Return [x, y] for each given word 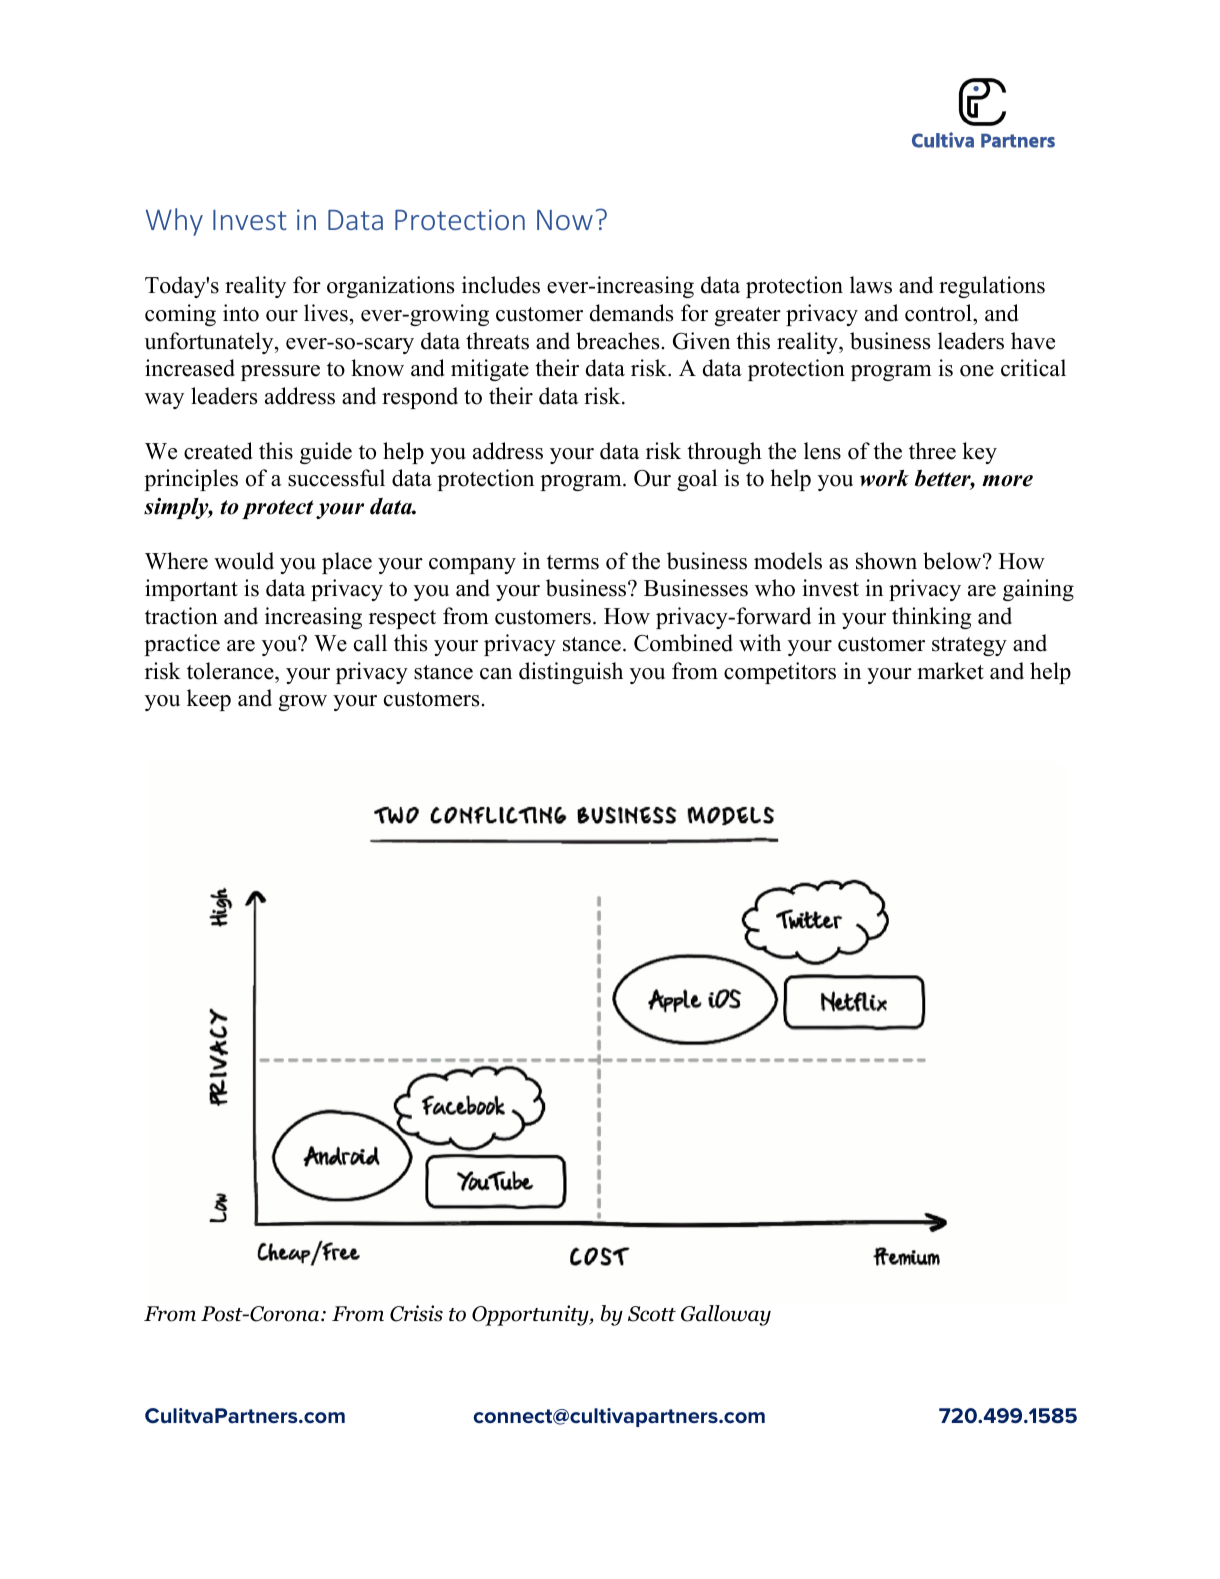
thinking [931, 618]
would [244, 561]
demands [631, 313]
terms [573, 562]
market [950, 671]
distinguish [571, 673]
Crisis [416, 1313]
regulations [992, 287]
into [241, 313]
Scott [652, 1314]
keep [209, 700]
